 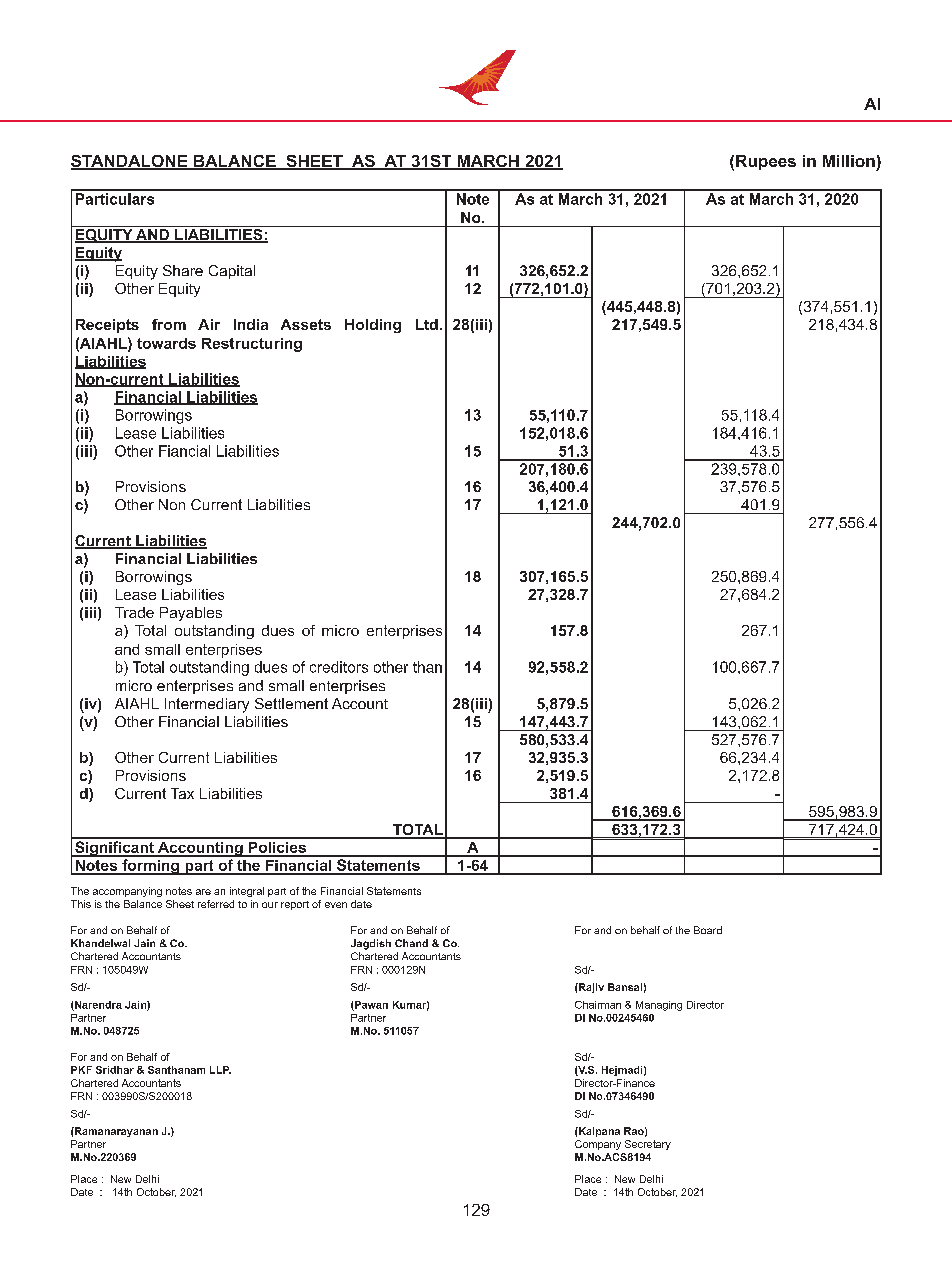 I want to click on Sridhar, so click(x=115, y=1070).
